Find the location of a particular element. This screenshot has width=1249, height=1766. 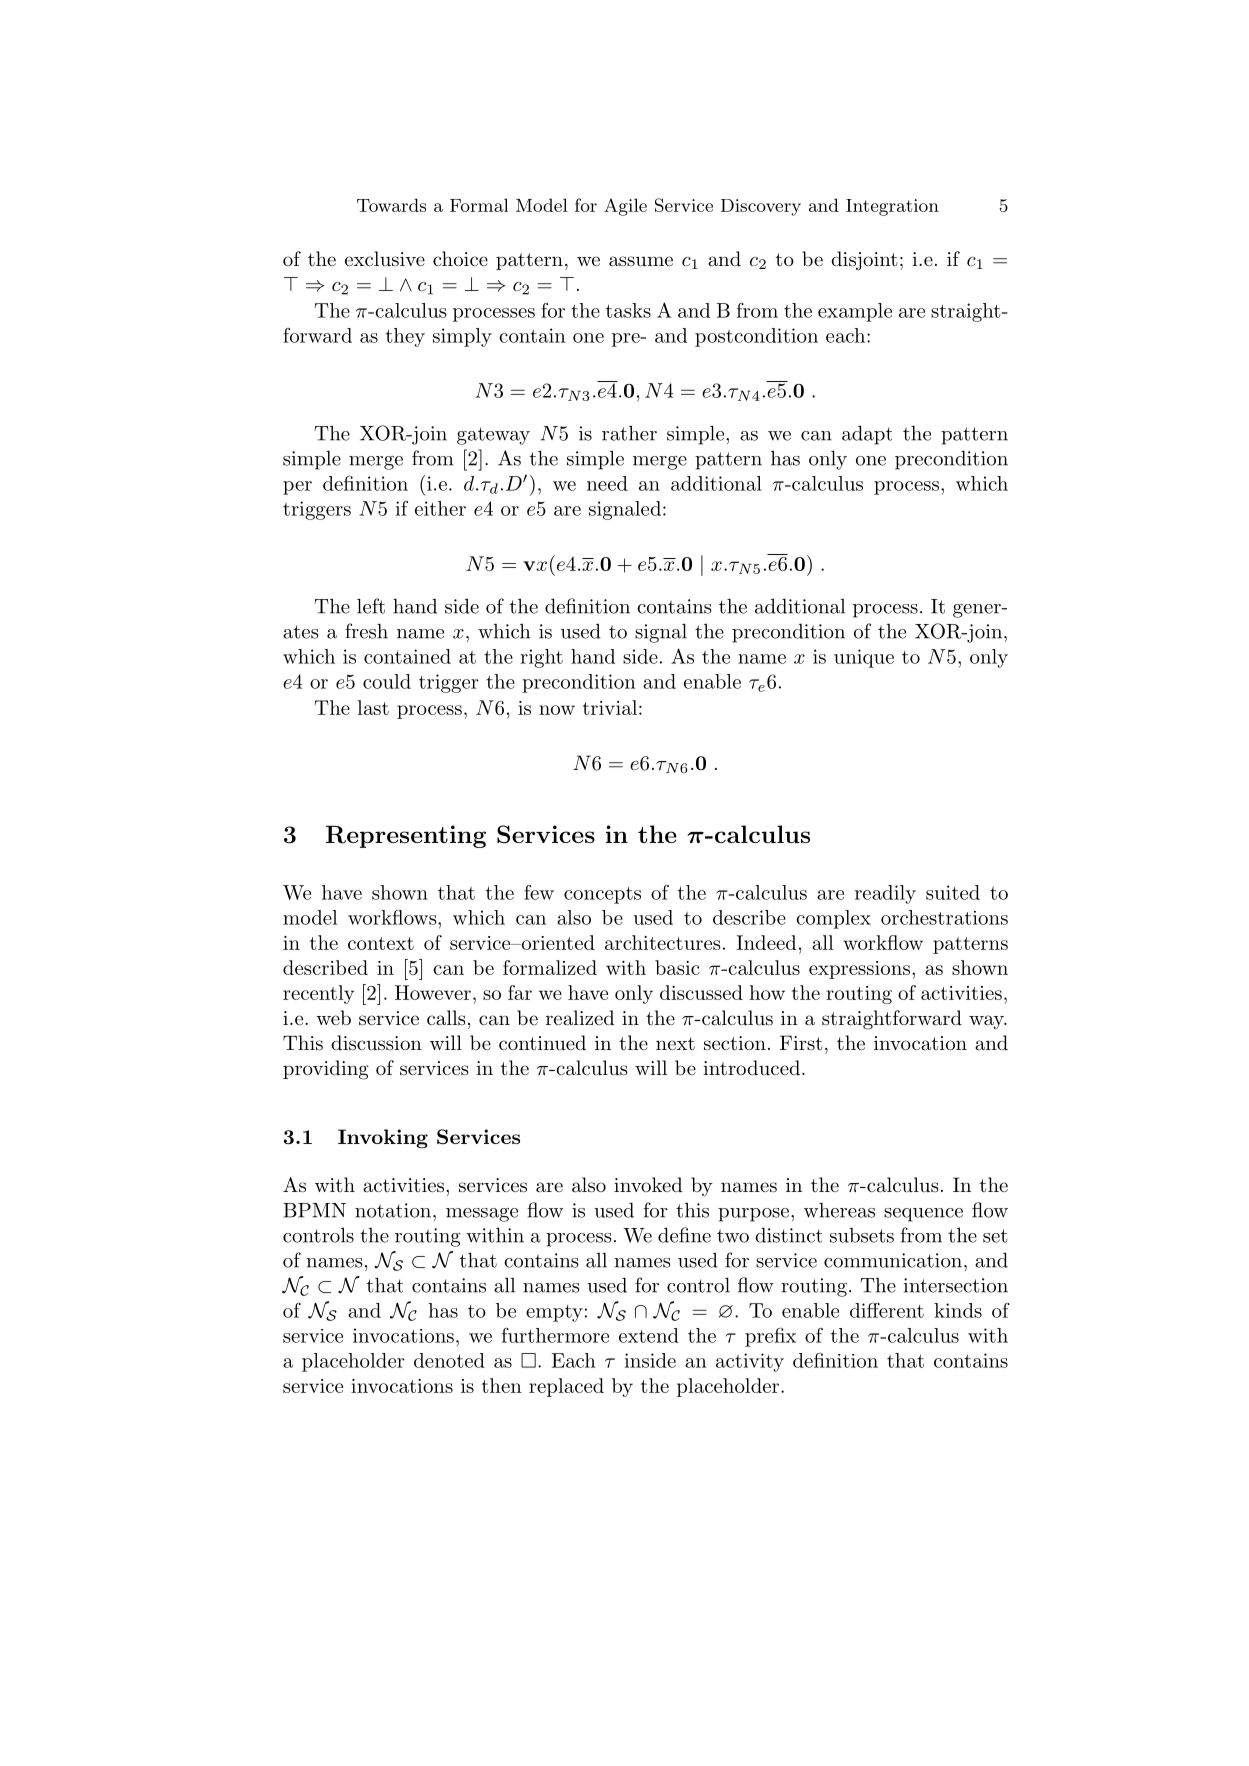

extend is located at coordinates (649, 1335).
